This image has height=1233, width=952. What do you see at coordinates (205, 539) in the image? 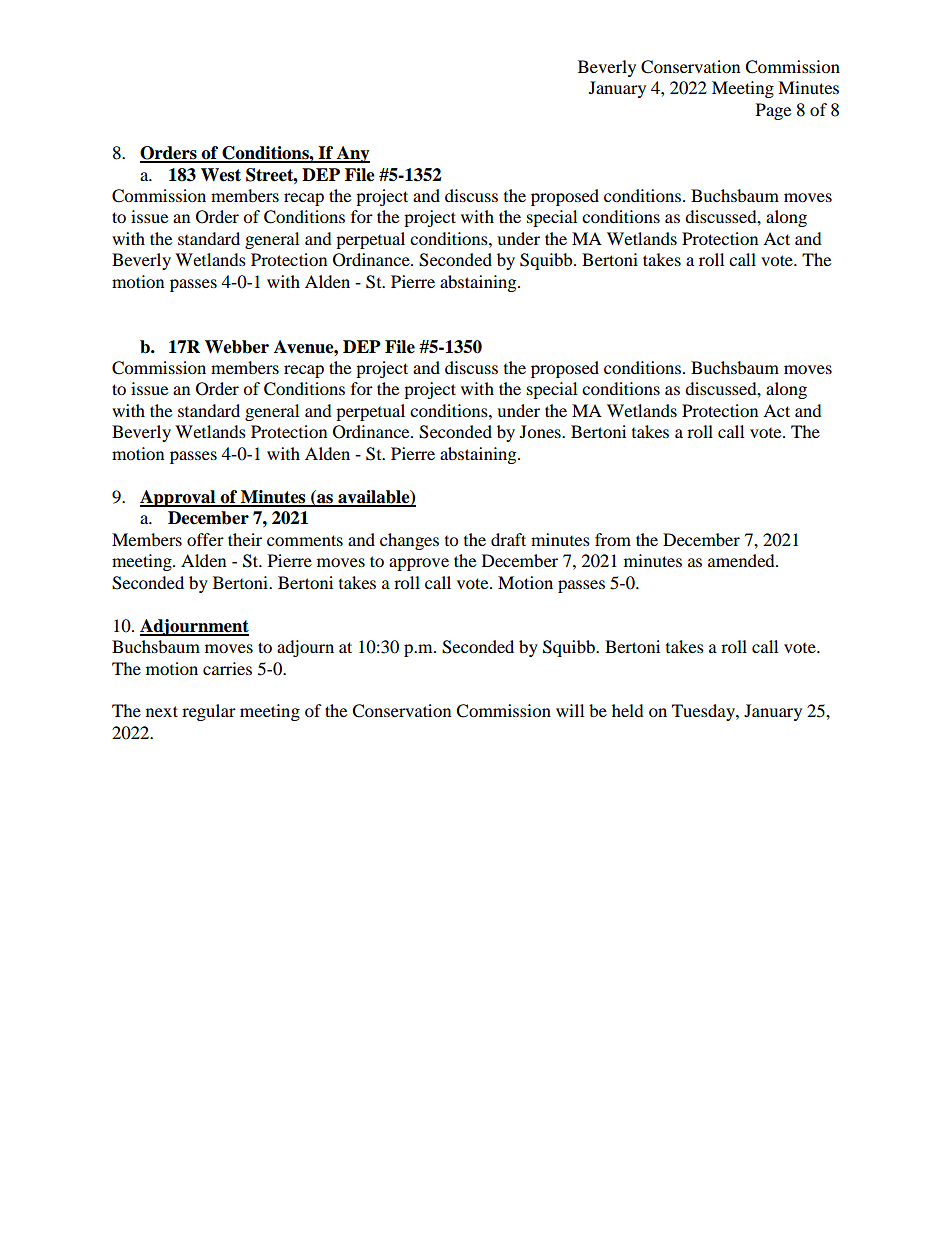
I see `offer` at bounding box center [205, 539].
